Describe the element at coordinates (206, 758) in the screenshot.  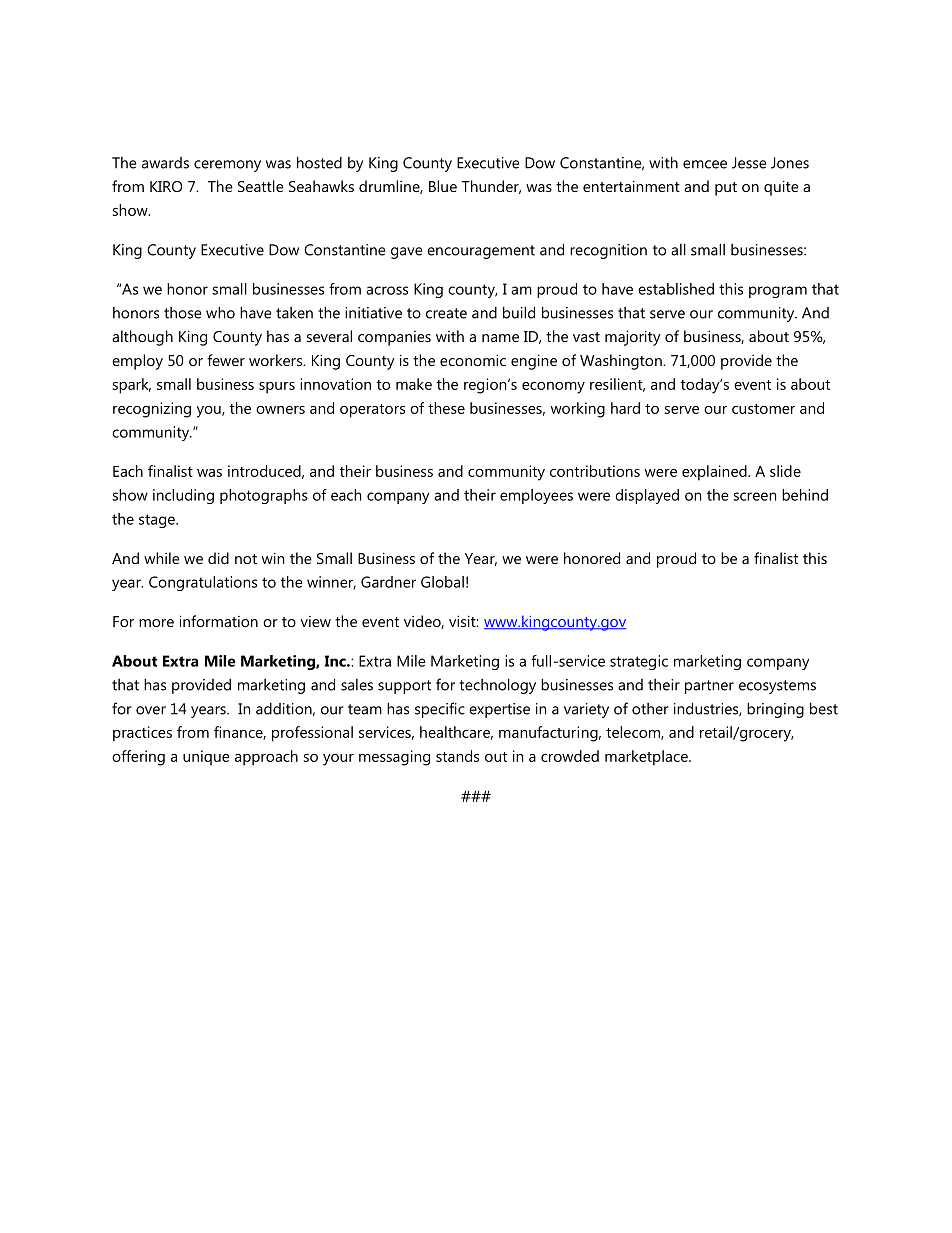
I see `unique` at that location.
